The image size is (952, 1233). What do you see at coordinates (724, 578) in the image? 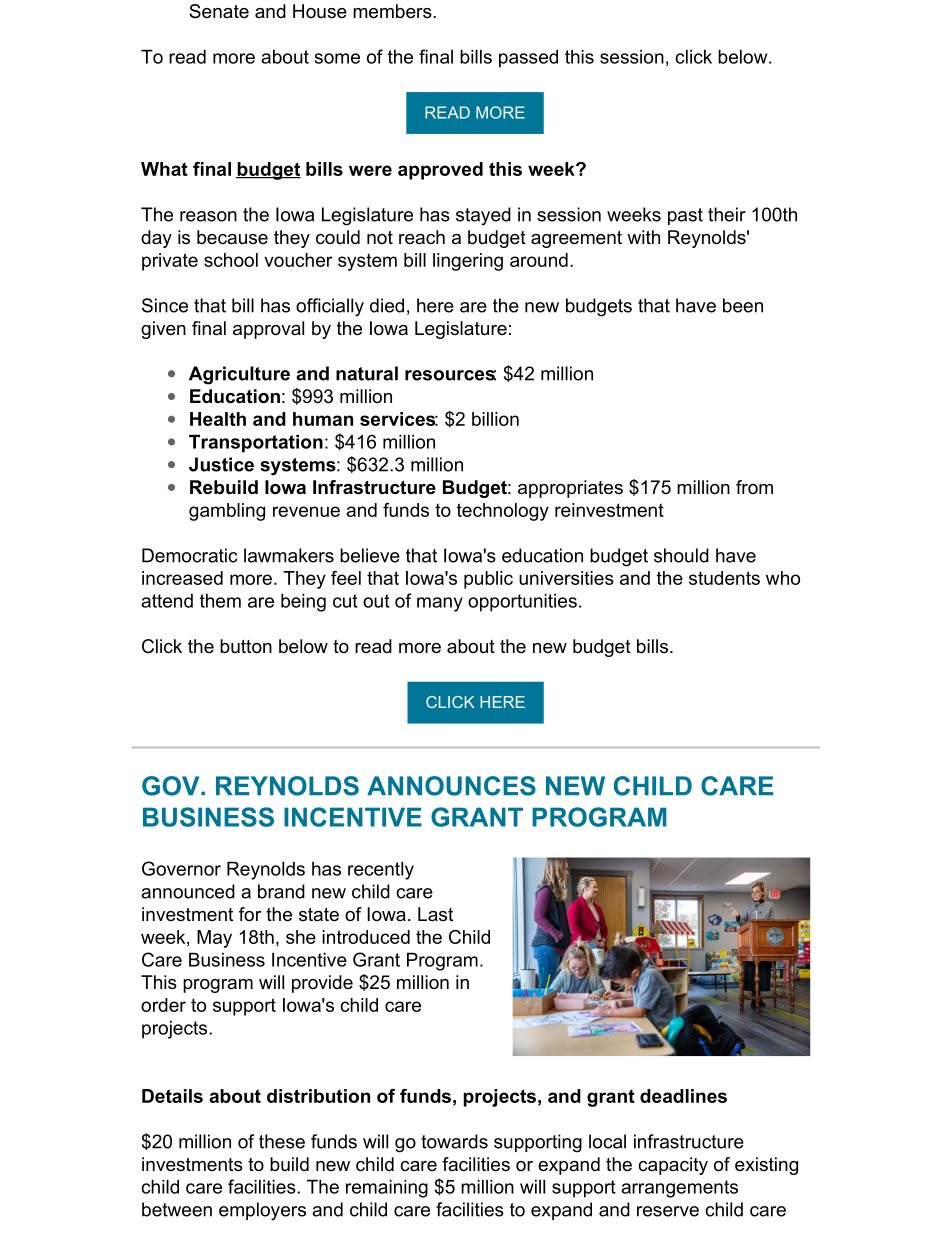
I see `students` at bounding box center [724, 578].
